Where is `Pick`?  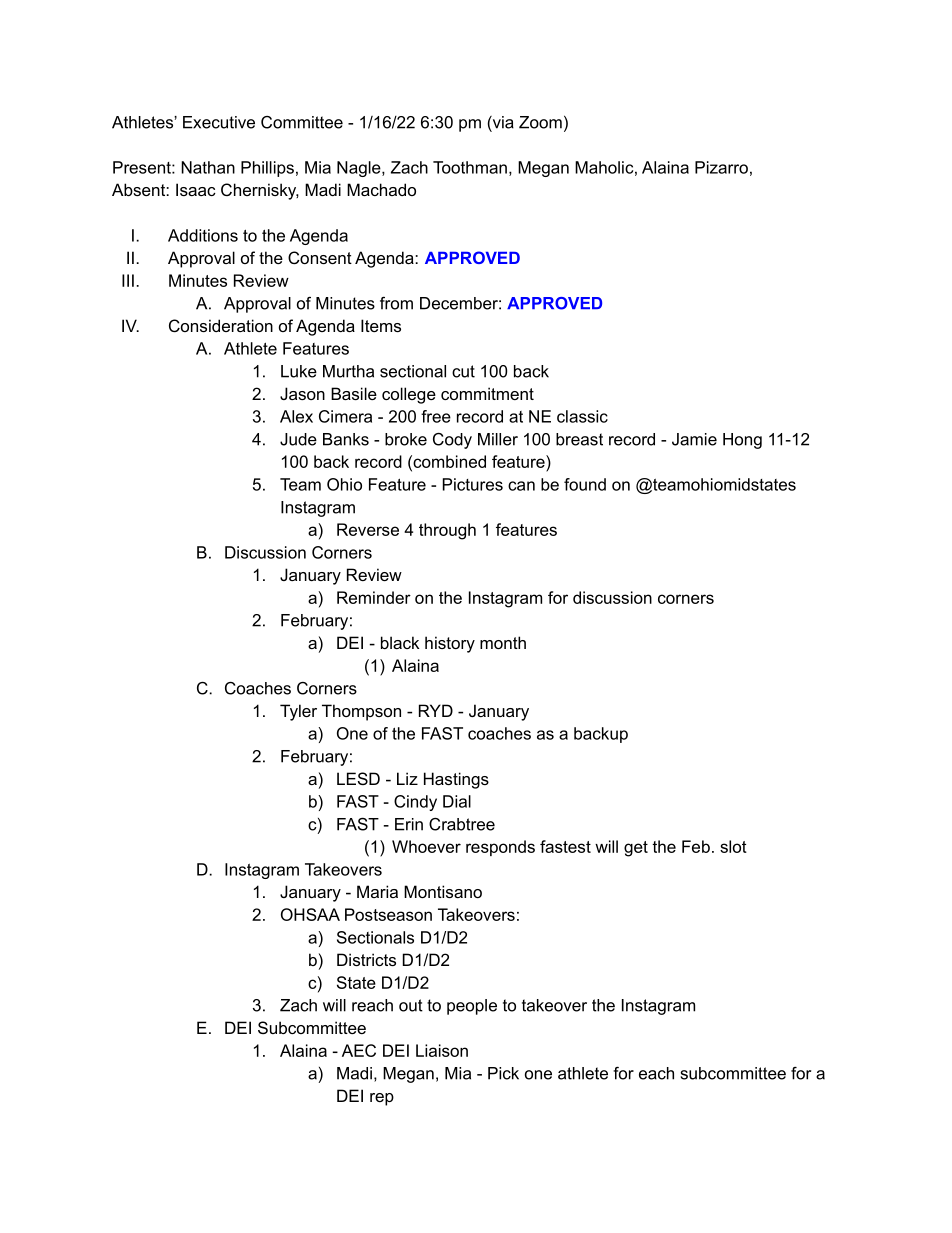
Pick is located at coordinates (503, 1073).
